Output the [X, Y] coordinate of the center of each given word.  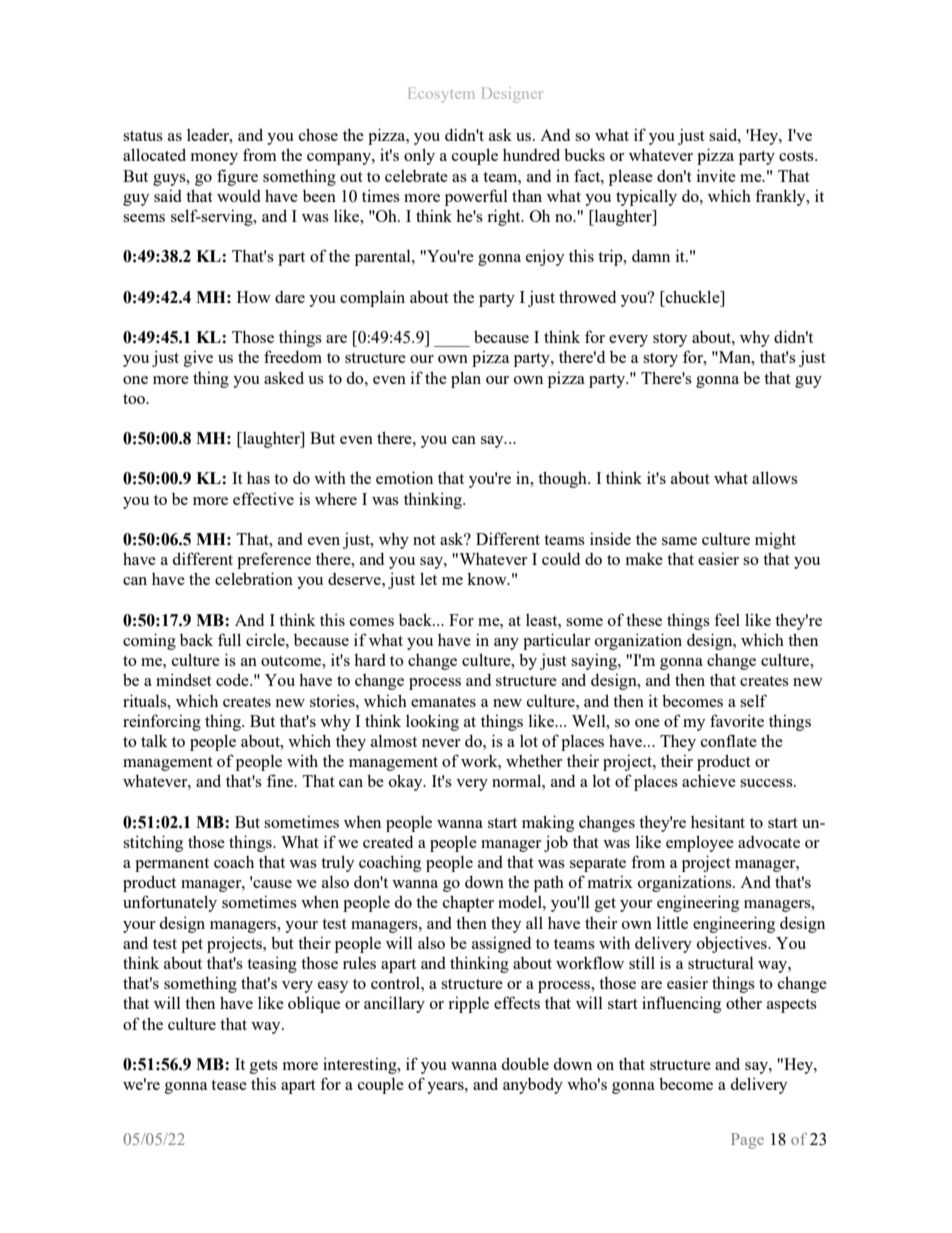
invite [716, 175]
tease [229, 1085]
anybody [533, 1085]
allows [775, 477]
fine [281, 780]
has [258, 478]
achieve [709, 780]
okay [407, 782]
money [214, 159]
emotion [404, 477]
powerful [476, 197]
